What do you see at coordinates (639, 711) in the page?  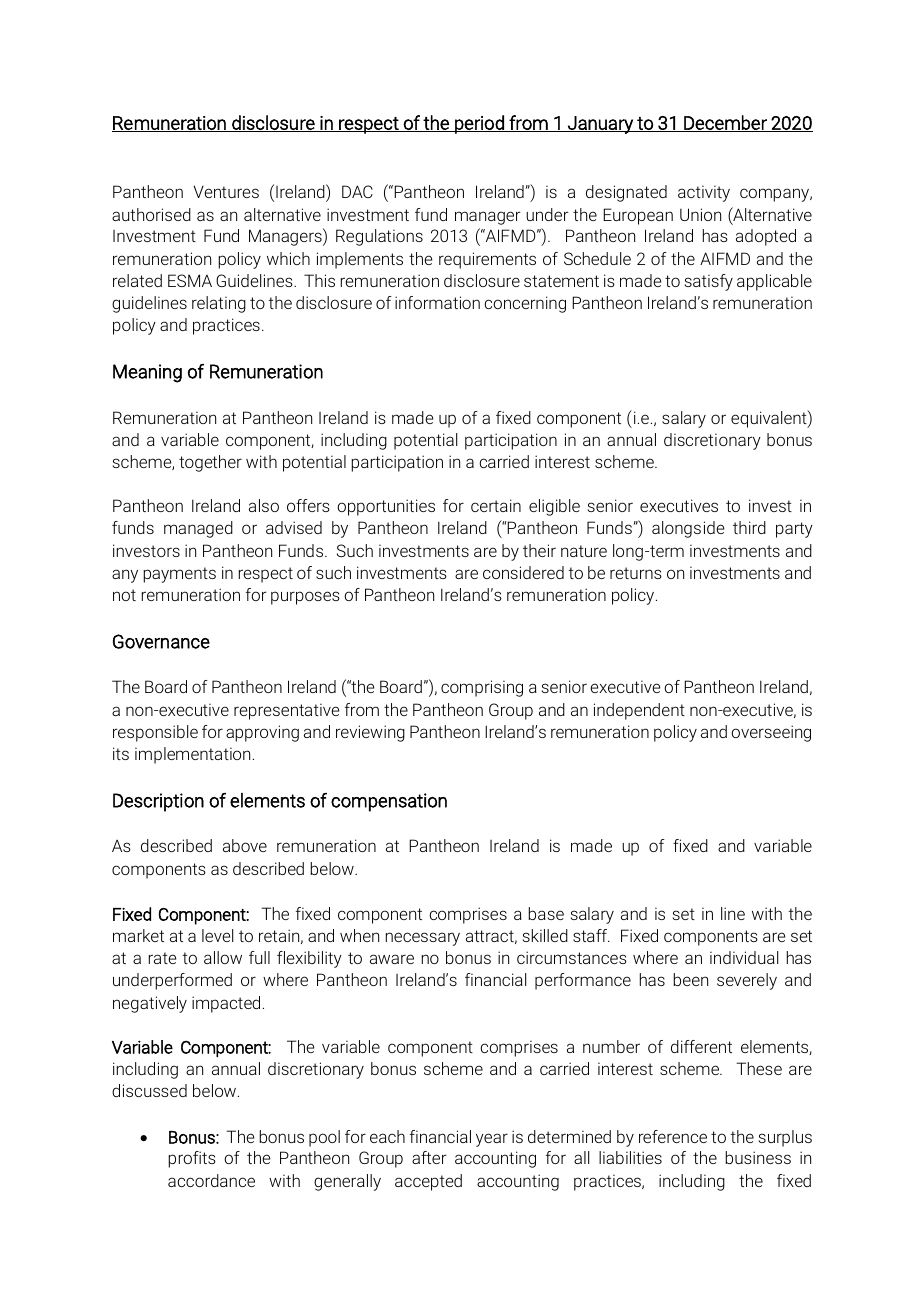 I see `independent` at bounding box center [639, 711].
